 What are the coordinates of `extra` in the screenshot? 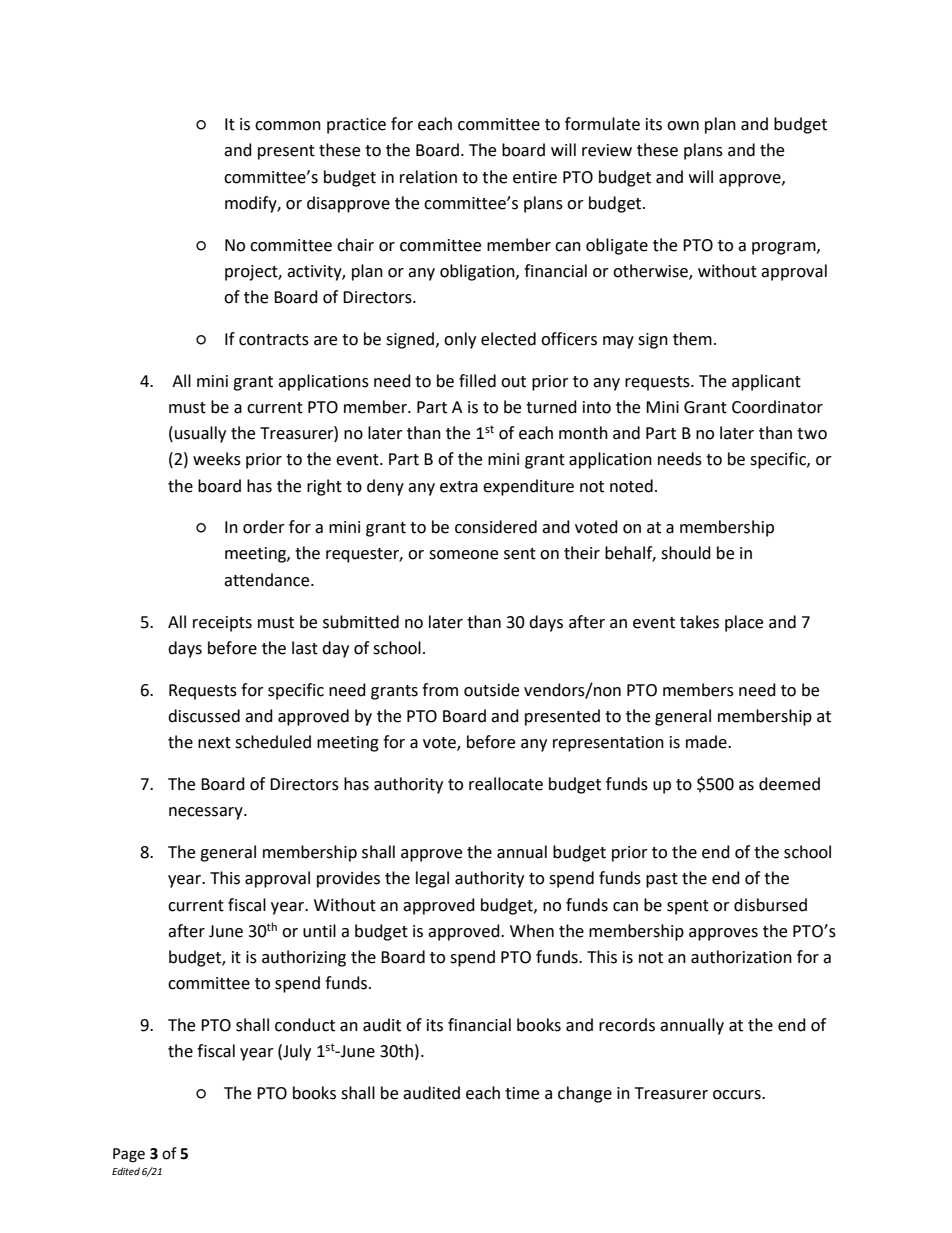 It's located at (459, 487).
